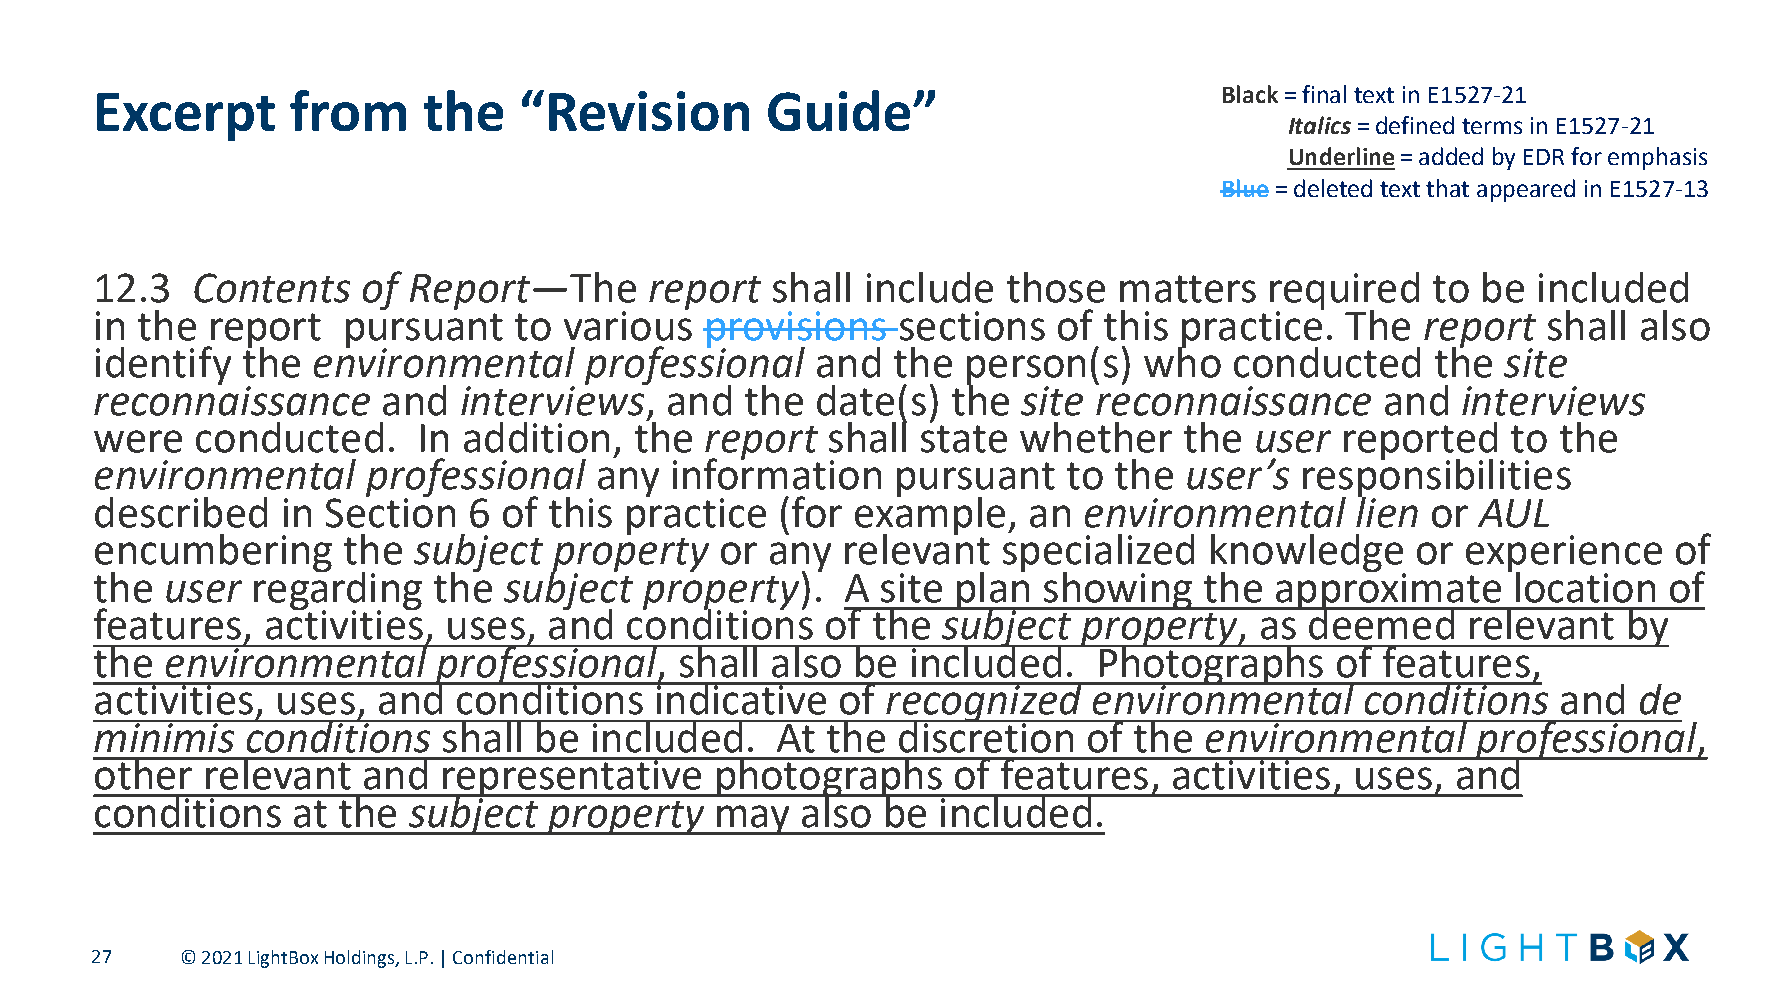 The height and width of the screenshot is (1004, 1786). Describe the element at coordinates (213, 554) in the screenshot. I see `encumbering` at that location.
